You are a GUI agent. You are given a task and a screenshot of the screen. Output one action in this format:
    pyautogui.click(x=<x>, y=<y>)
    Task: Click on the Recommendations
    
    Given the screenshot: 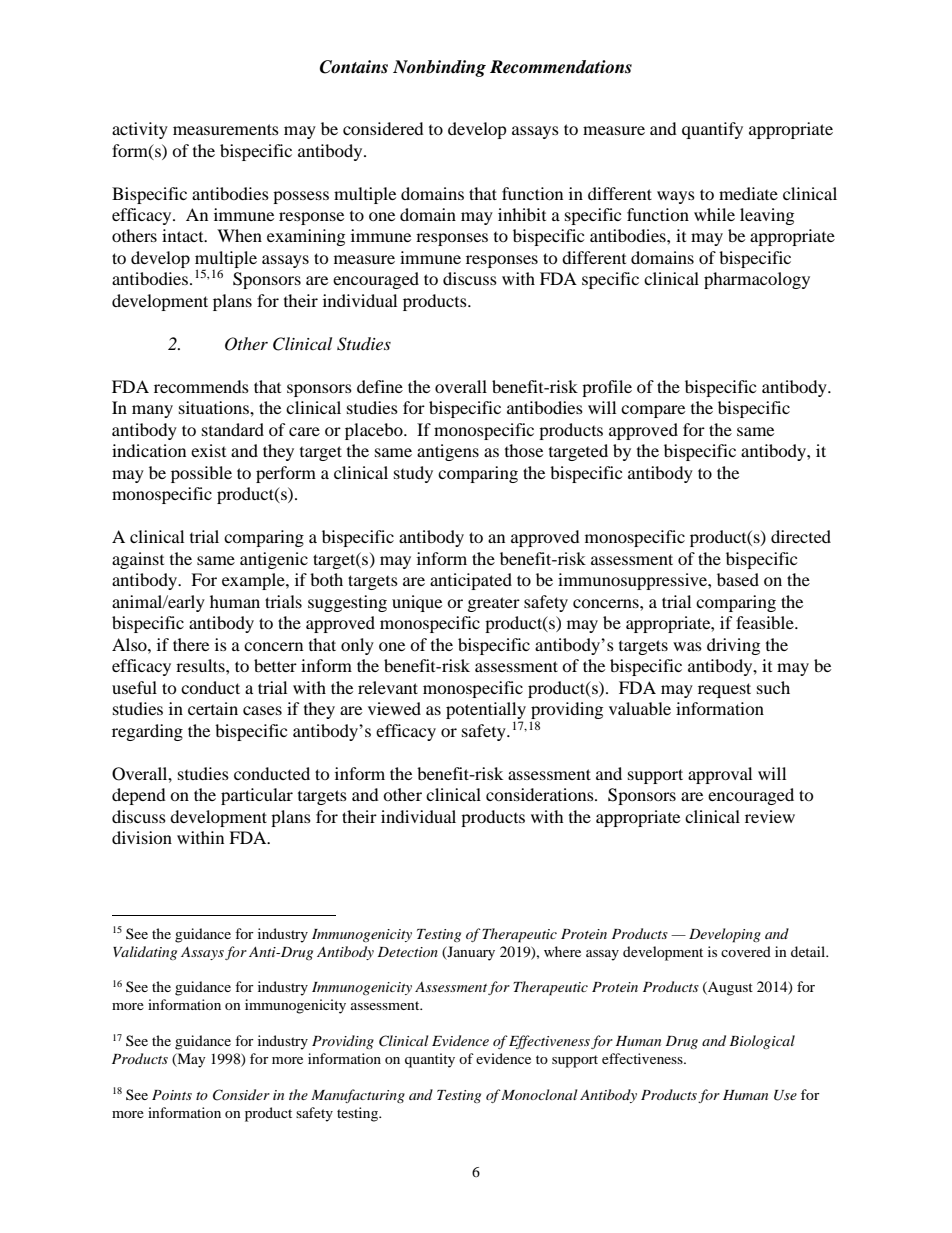 What is the action you would take?
    pyautogui.click(x=561, y=67)
